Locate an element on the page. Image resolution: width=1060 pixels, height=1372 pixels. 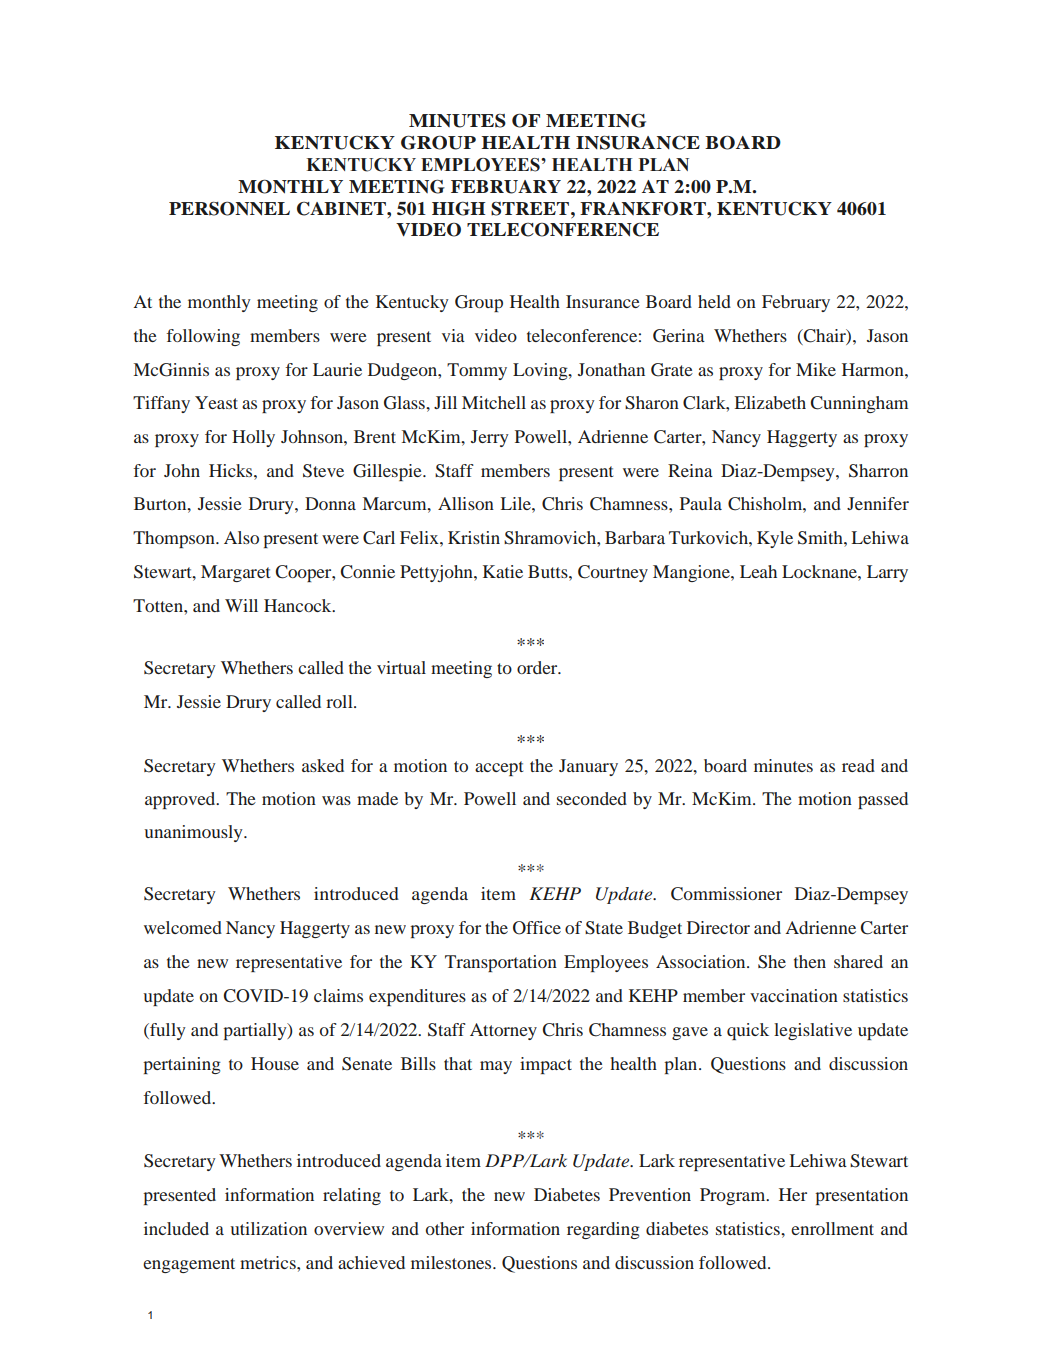
STREET is located at coordinates (530, 209).
